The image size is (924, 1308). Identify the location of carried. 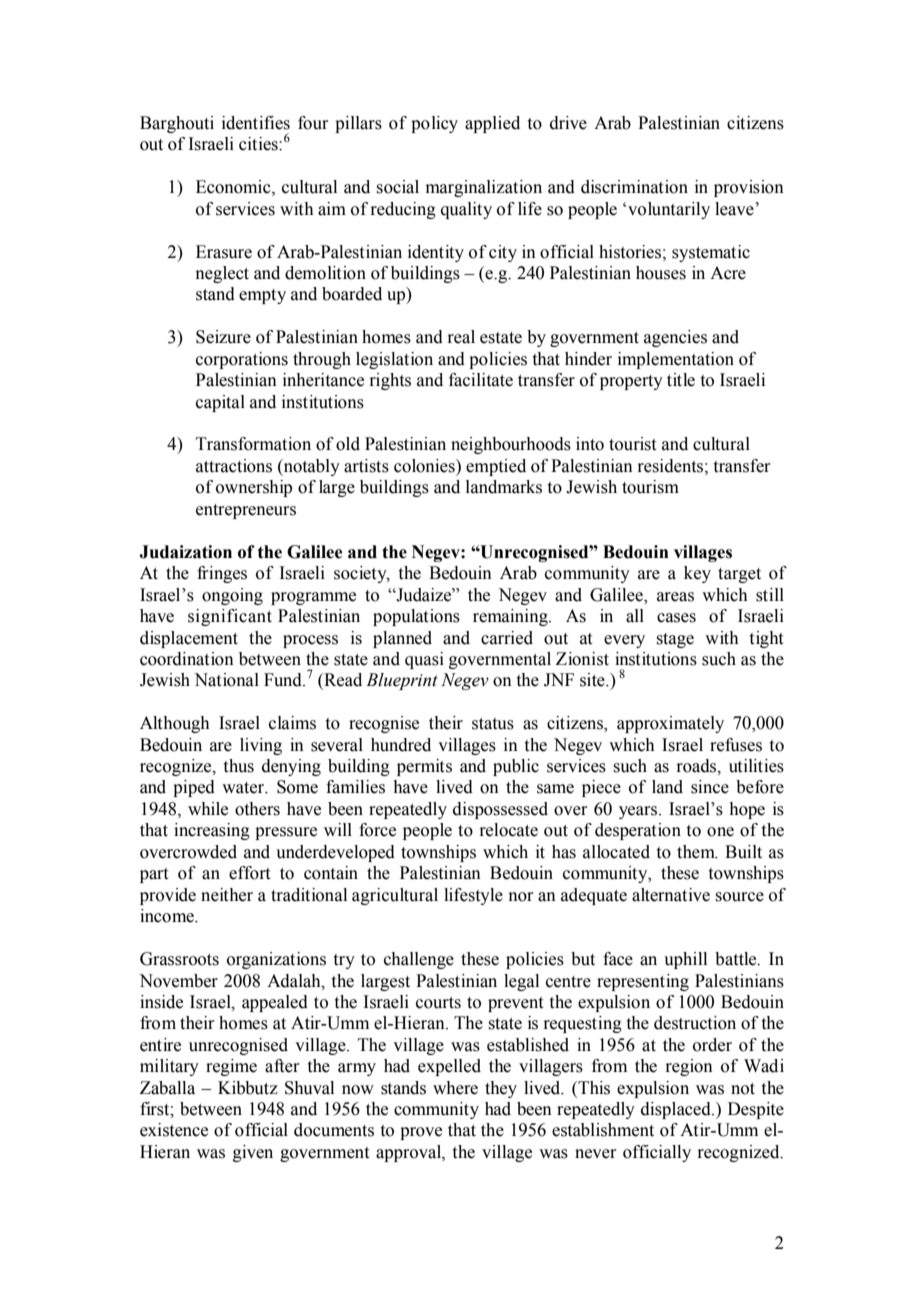
(507, 638).
